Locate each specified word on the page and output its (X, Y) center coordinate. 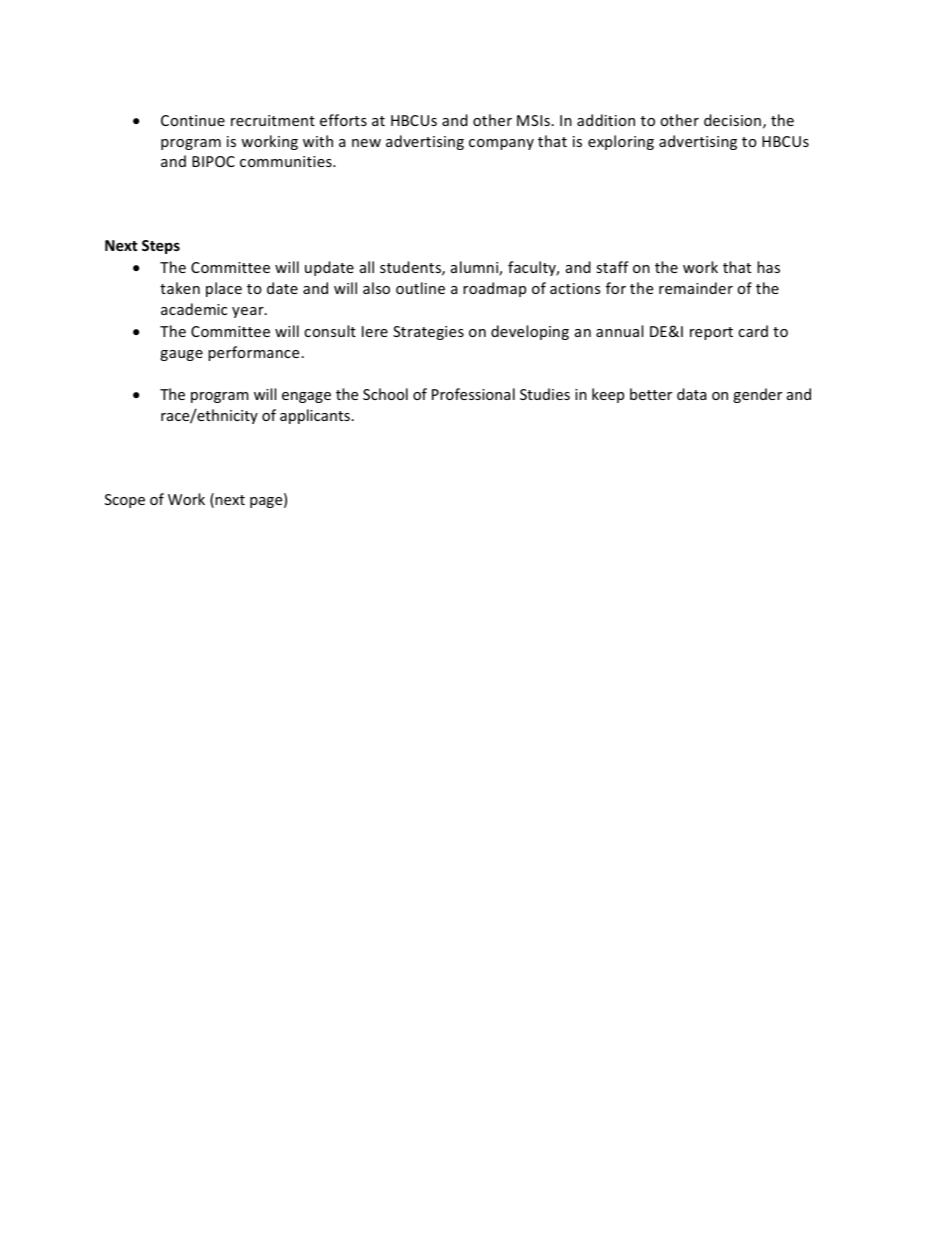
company (501, 144)
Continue (193, 120)
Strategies (428, 333)
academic (194, 309)
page (267, 502)
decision (732, 120)
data (691, 394)
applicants (315, 416)
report (711, 333)
